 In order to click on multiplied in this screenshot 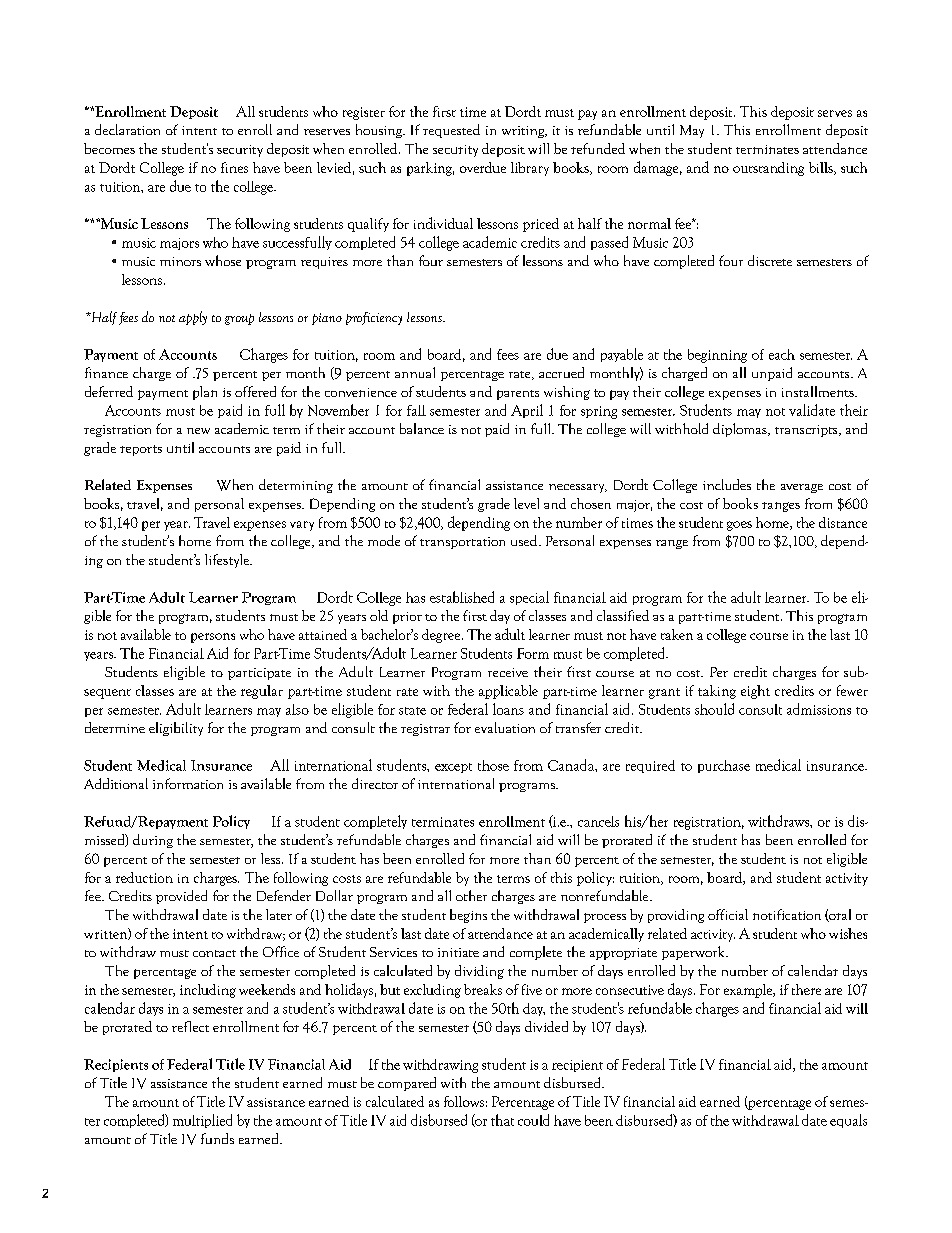, I will do `click(202, 1121)`.
